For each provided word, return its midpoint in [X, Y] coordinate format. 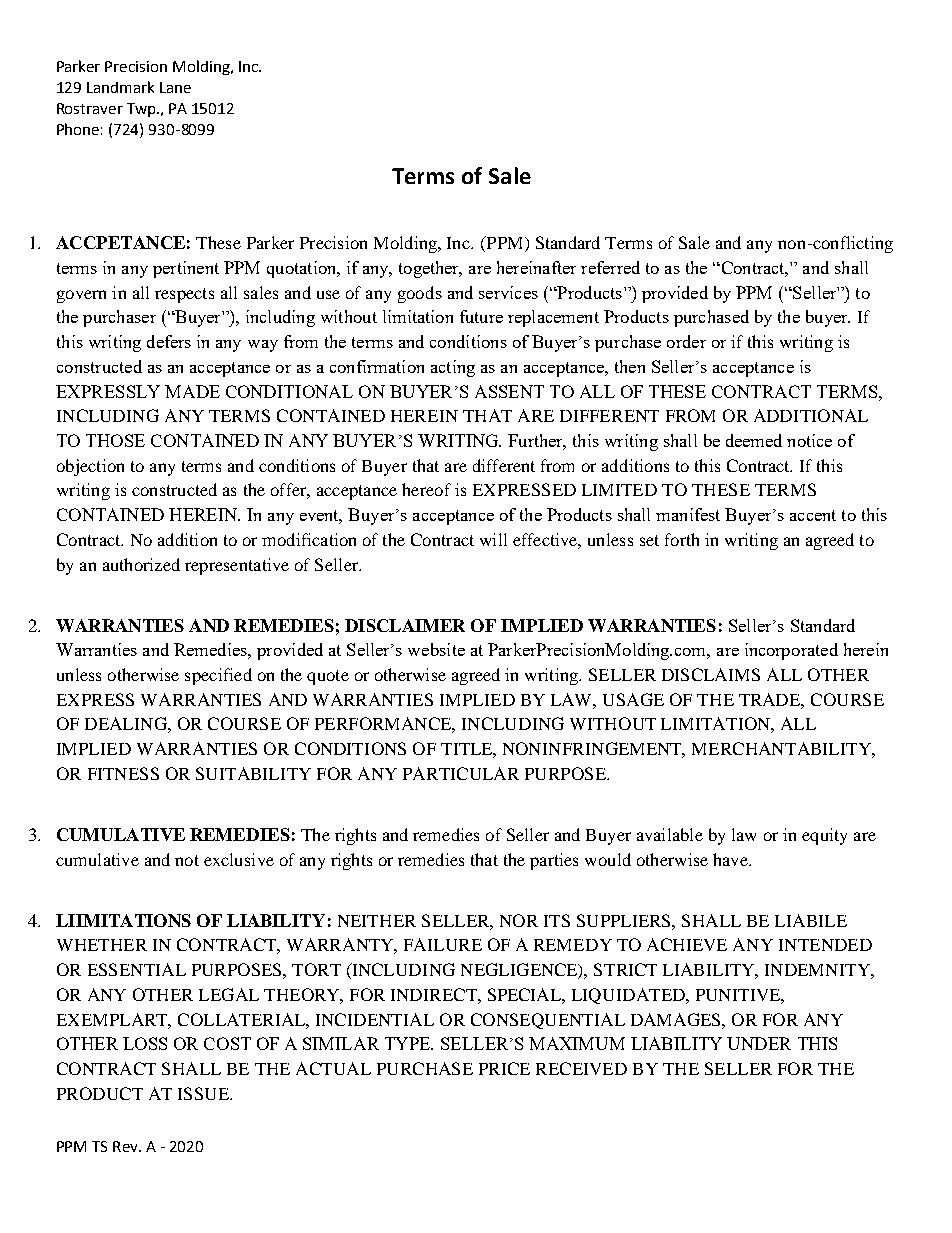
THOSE [115, 440]
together [430, 269]
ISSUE [204, 1093]
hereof [426, 489]
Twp [142, 110]
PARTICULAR [461, 773]
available [670, 834]
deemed [754, 440]
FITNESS [123, 773]
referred [610, 267]
